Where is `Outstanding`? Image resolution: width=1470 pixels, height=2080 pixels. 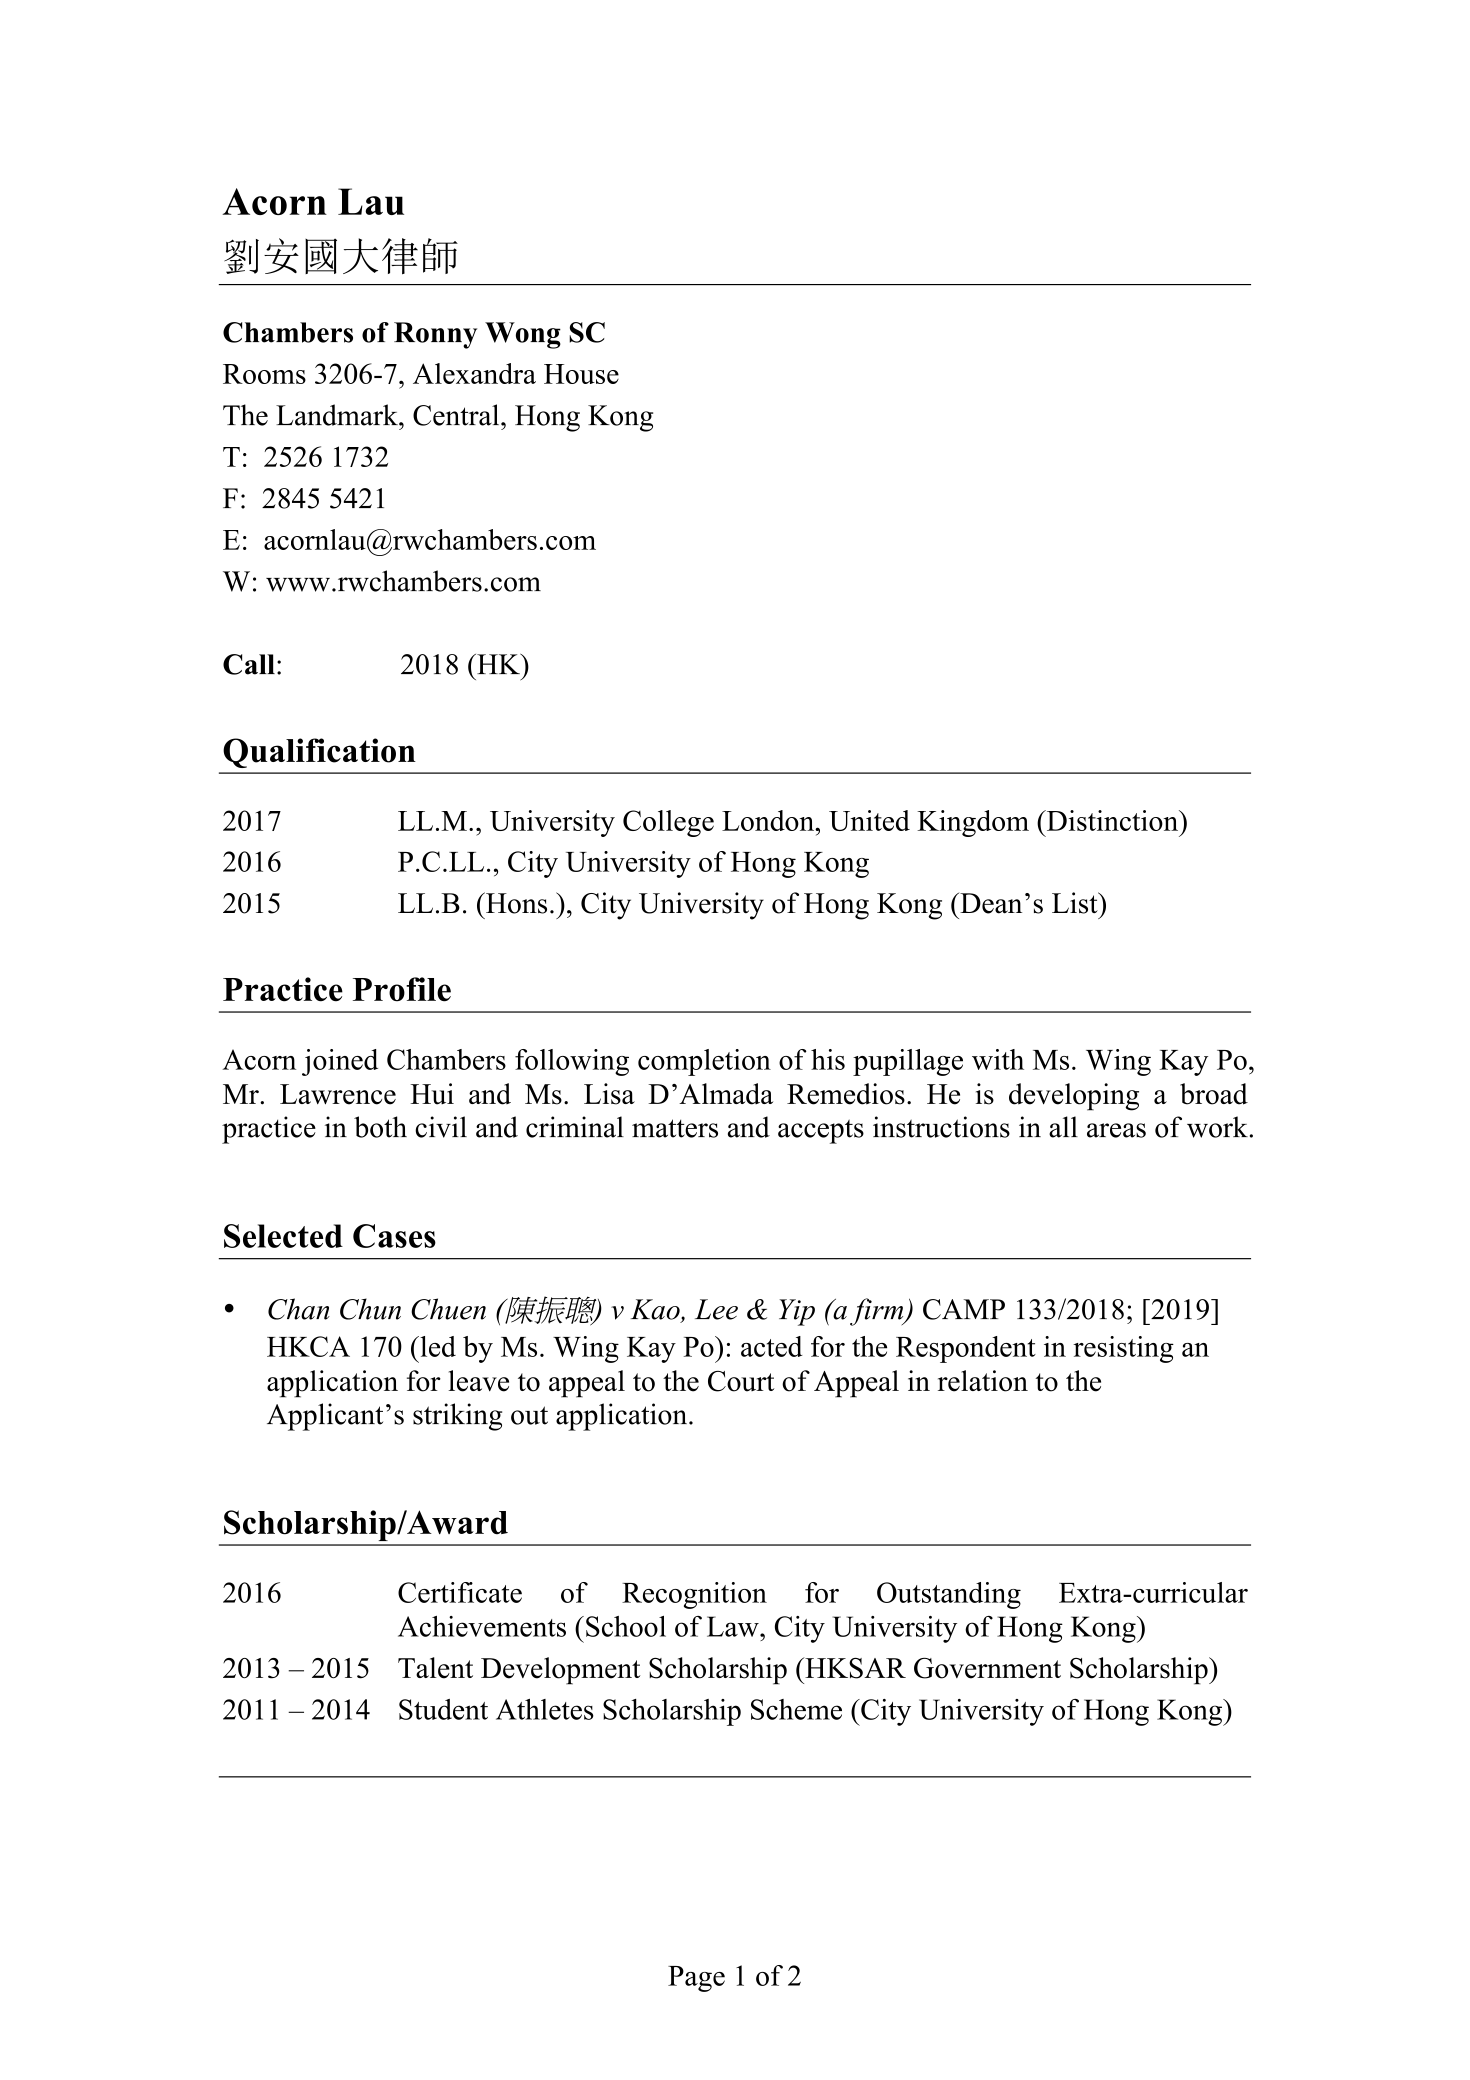 Outstanding is located at coordinates (949, 1595).
